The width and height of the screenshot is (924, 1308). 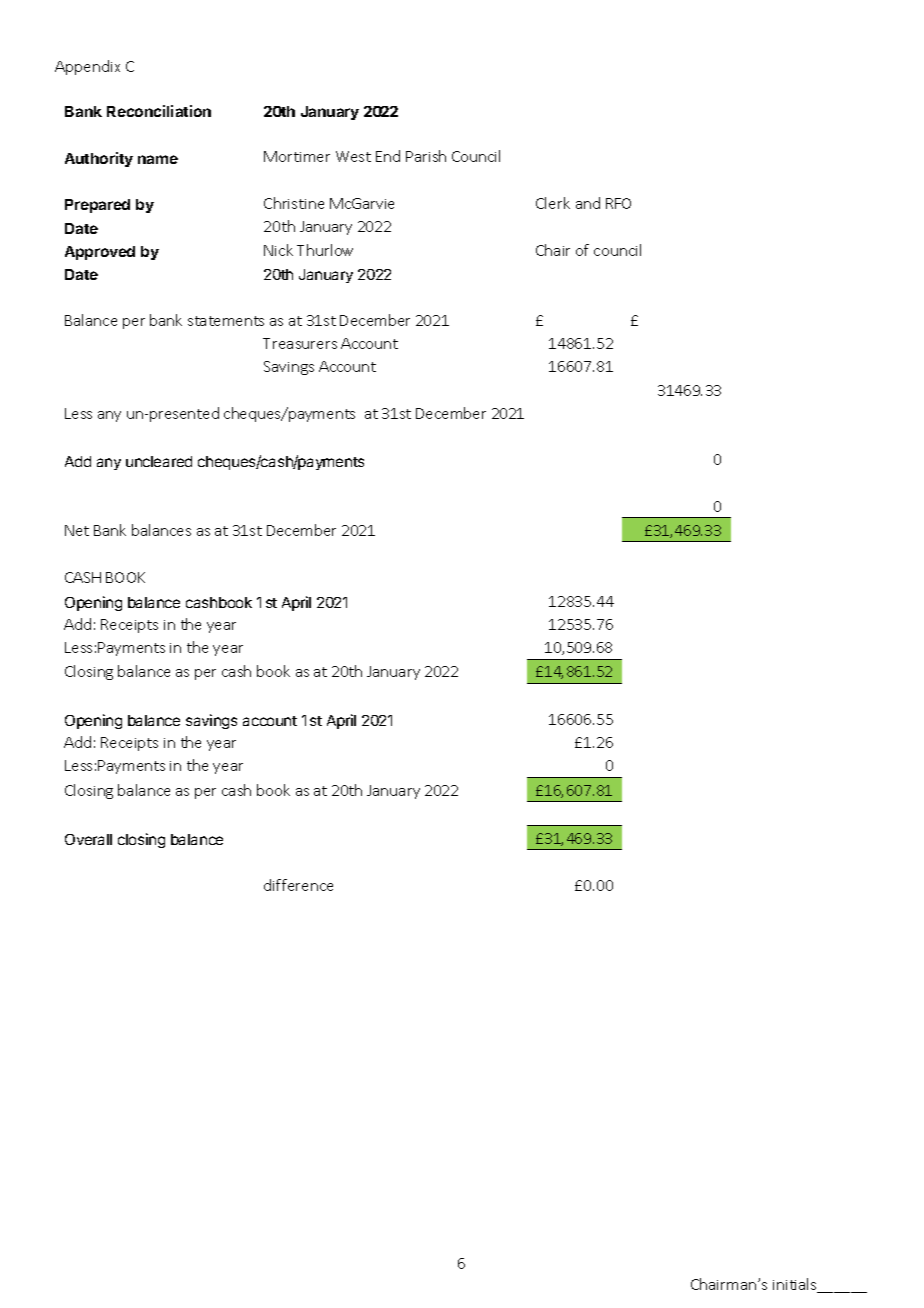 What do you see at coordinates (588, 203) in the screenshot?
I see `and` at bounding box center [588, 203].
